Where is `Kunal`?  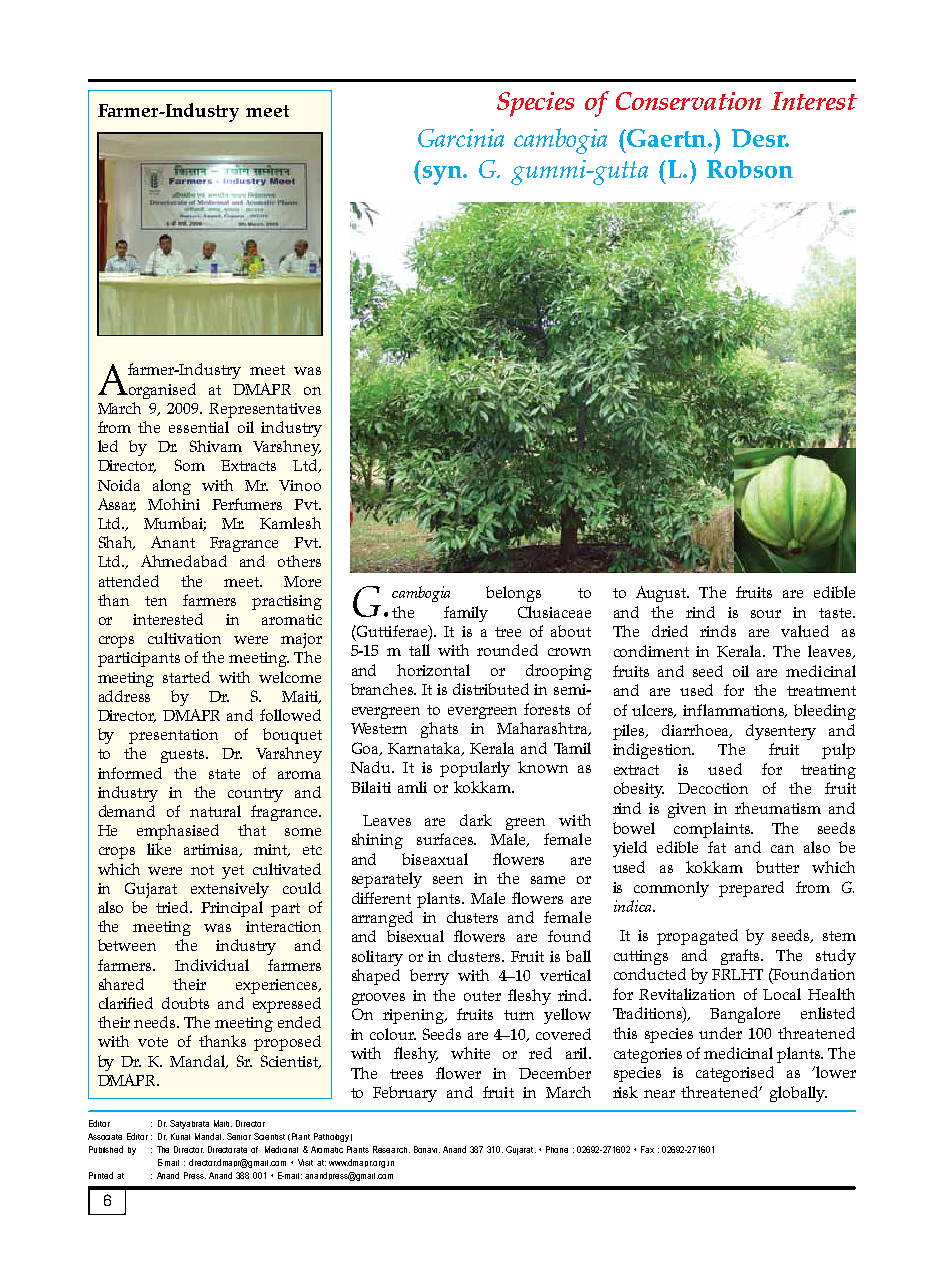 Kunal is located at coordinates (180, 1136).
